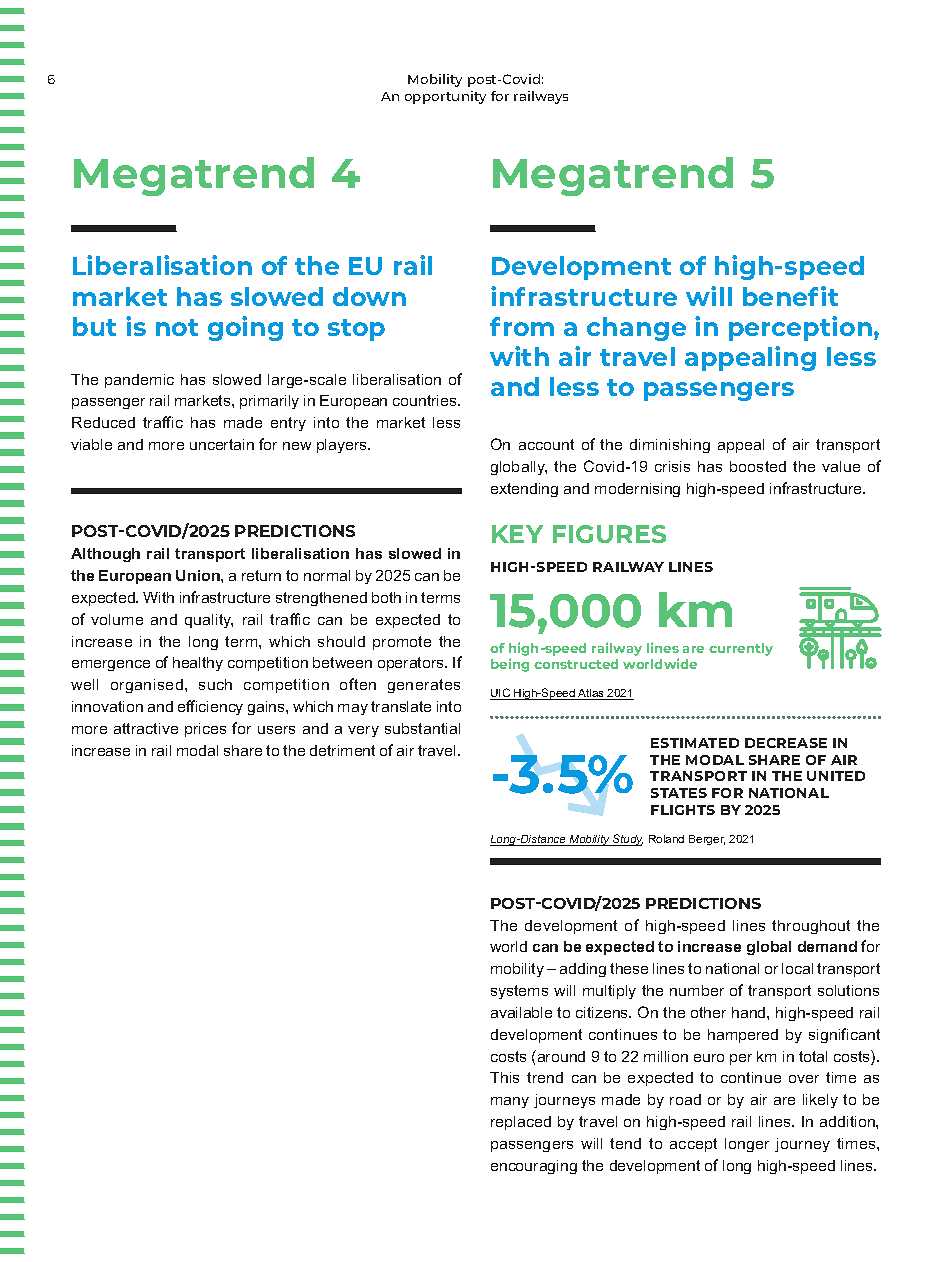 The width and height of the screenshot is (952, 1262). I want to click on prices, so click(205, 730).
